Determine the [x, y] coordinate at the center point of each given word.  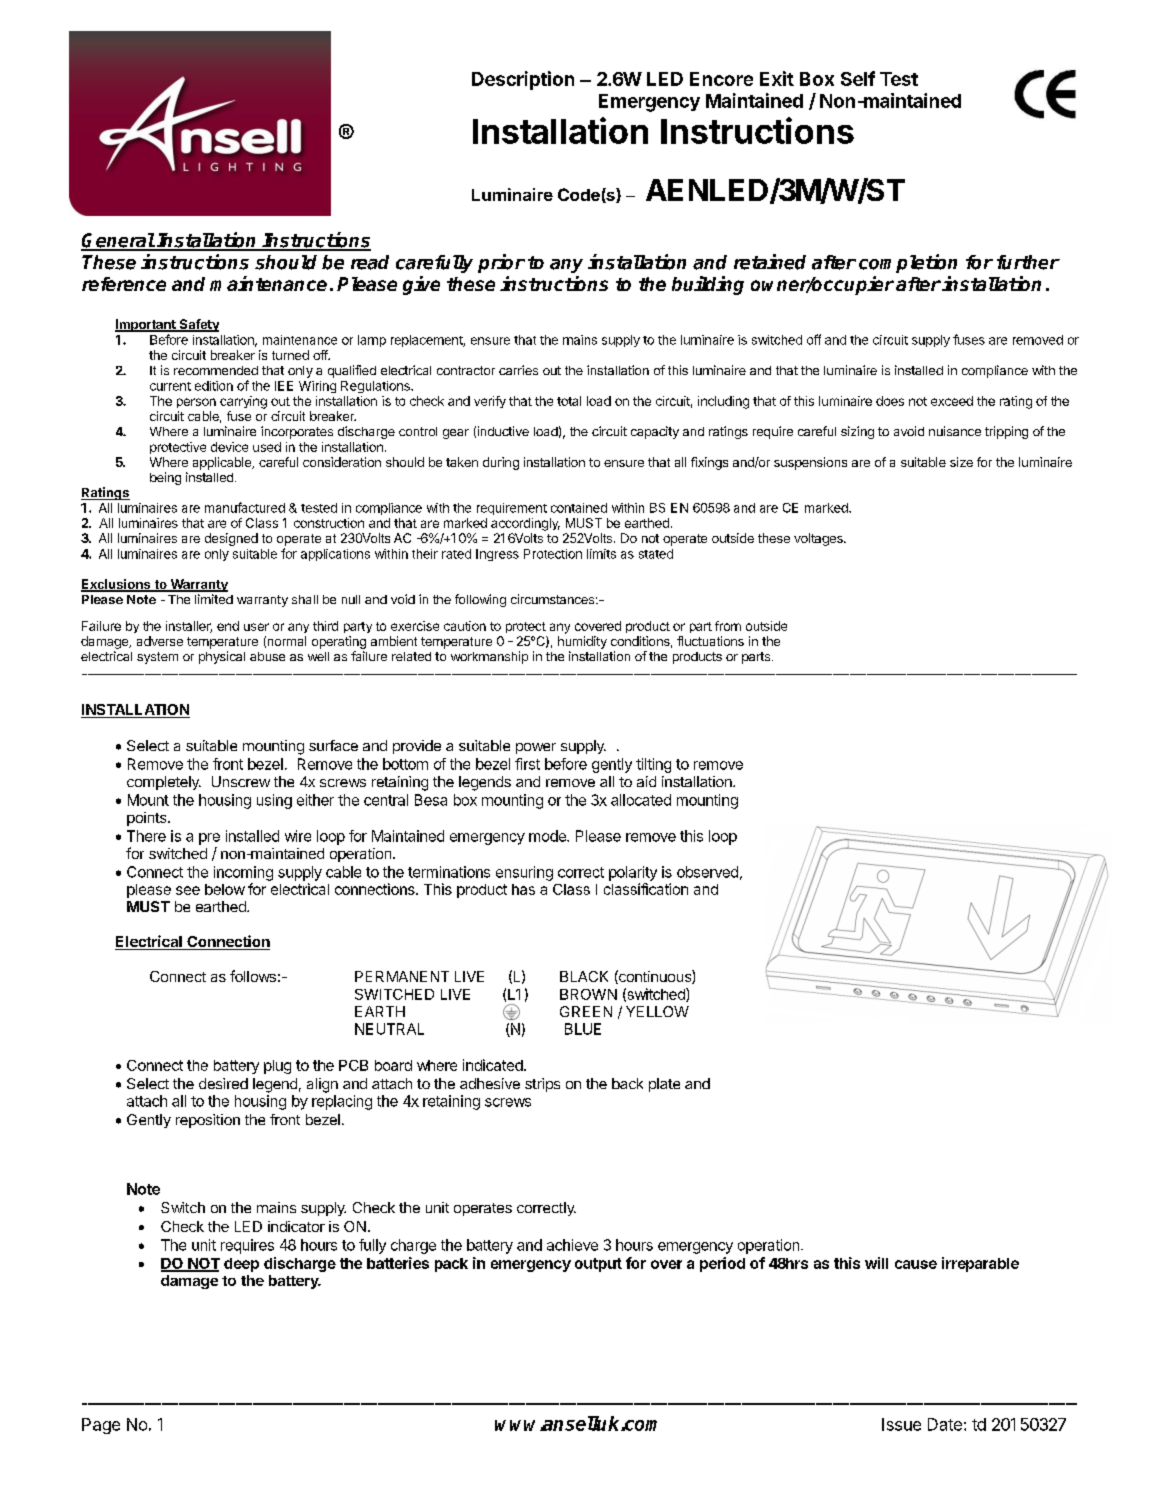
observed [707, 872]
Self [858, 78]
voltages [819, 539]
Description [523, 80]
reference [124, 284]
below [225, 889]
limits [601, 554]
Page [101, 1426]
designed [231, 539]
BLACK [584, 976]
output [598, 1265]
